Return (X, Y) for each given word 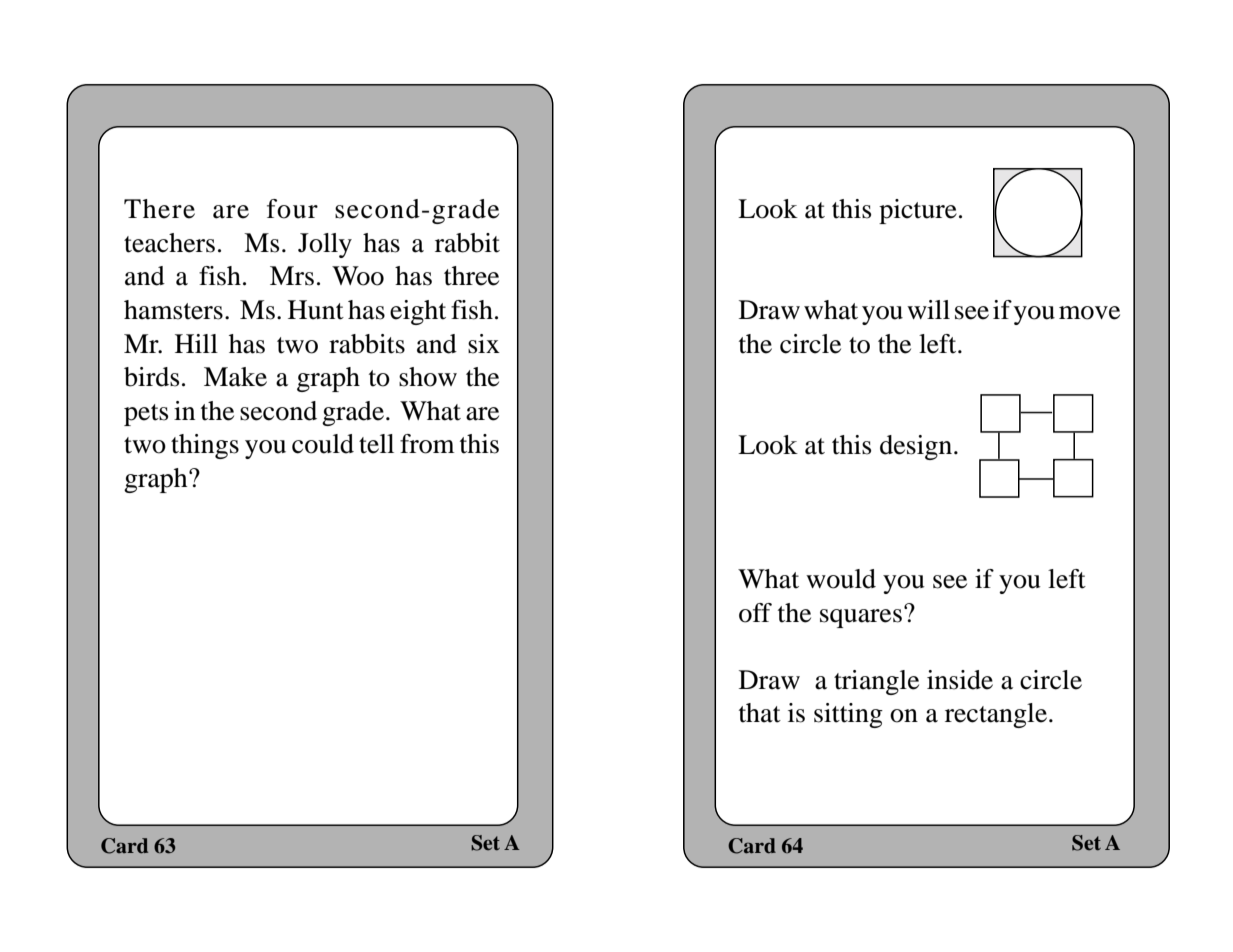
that (760, 713)
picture (918, 211)
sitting (848, 715)
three (471, 276)
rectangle (996, 715)
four (292, 209)
